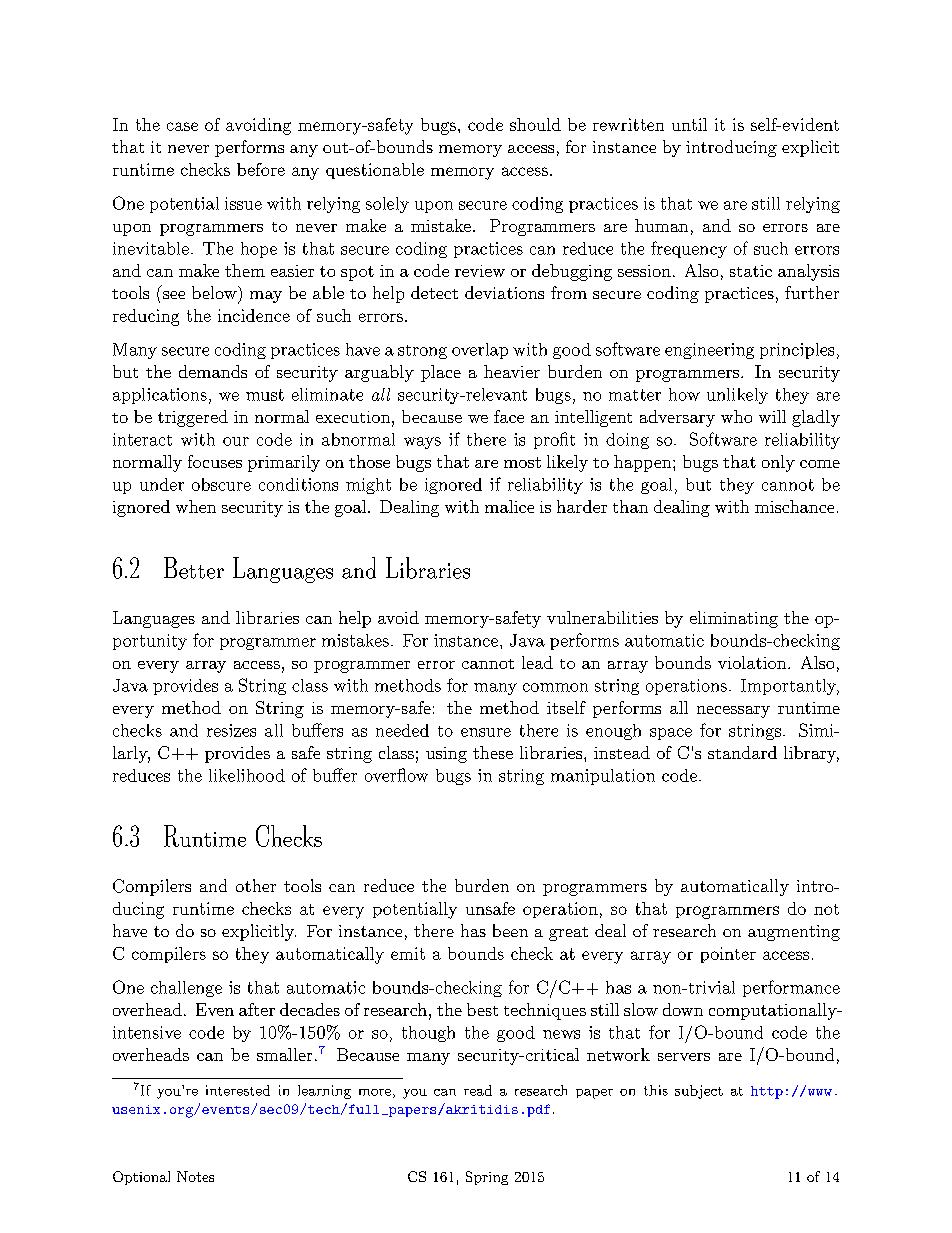 This document has height=1233, width=952. I want to click on lead, so click(537, 662).
